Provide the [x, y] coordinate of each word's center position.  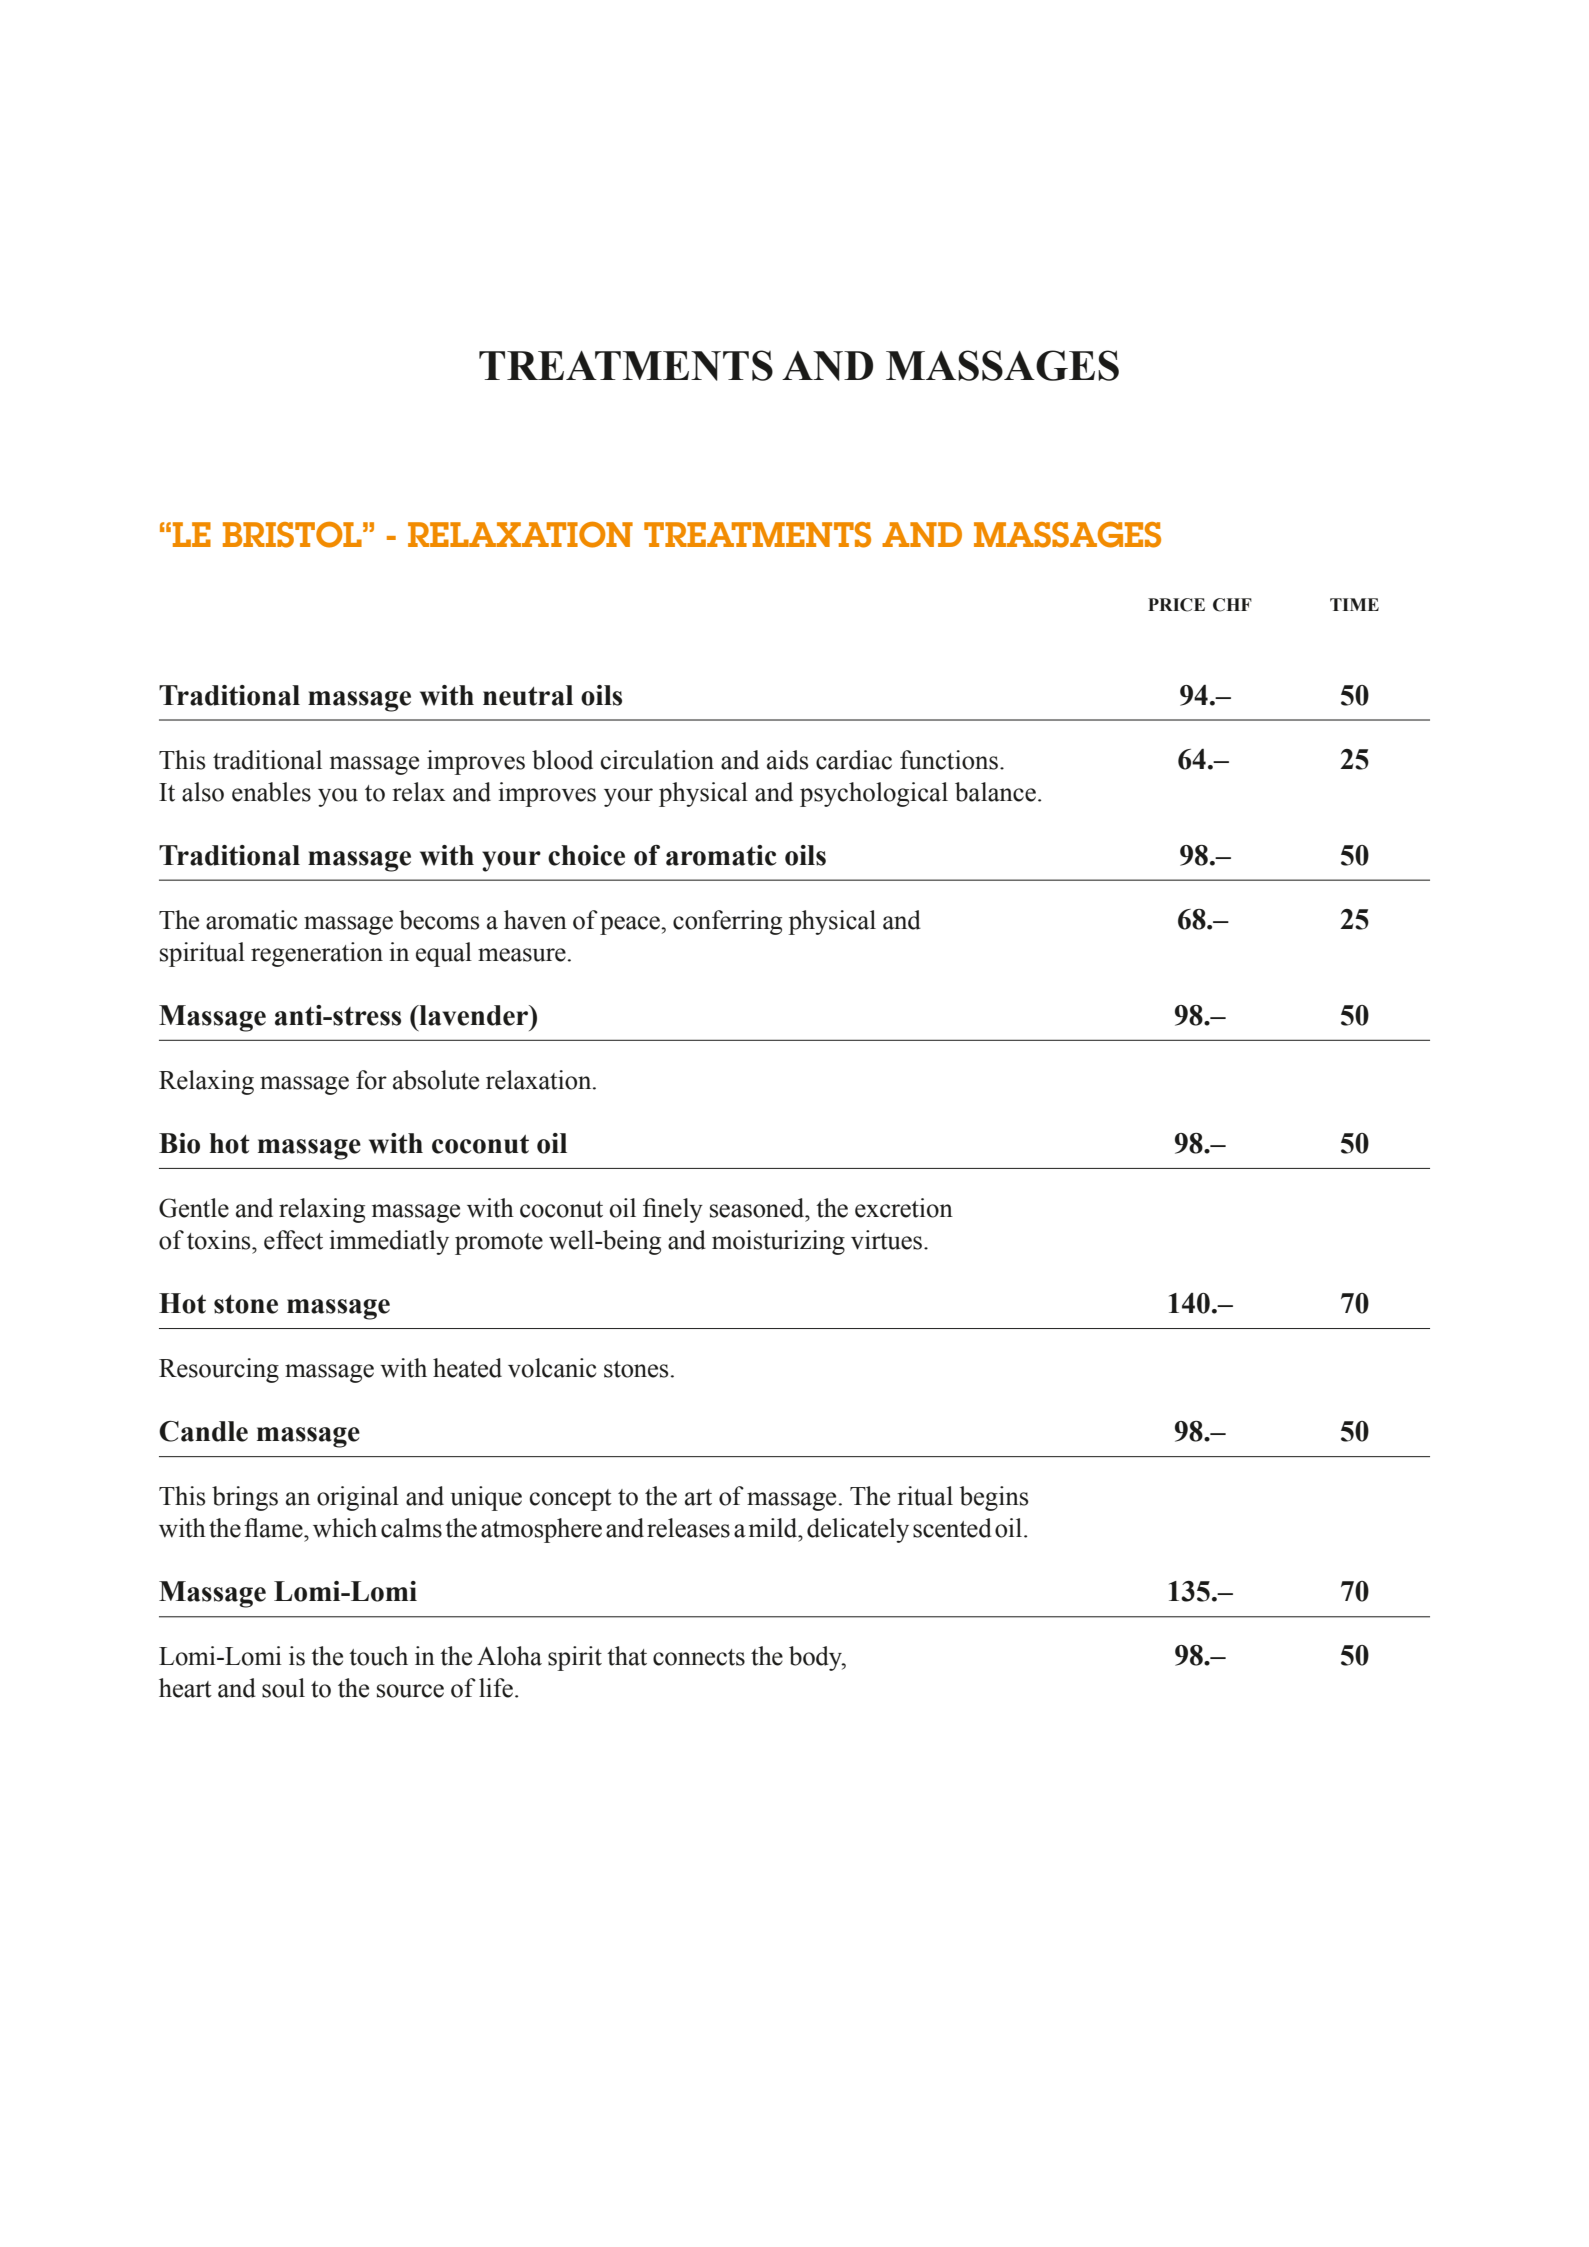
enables [271, 792]
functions [949, 760]
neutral [528, 695]
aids [788, 760]
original [358, 1498]
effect [293, 1240]
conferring [727, 922]
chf [1232, 605]
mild [774, 1528]
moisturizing [778, 1242]
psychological [874, 794]
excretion [904, 1208]
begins [994, 1498]
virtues [886, 1240]
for [371, 1080]
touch [378, 1656]
